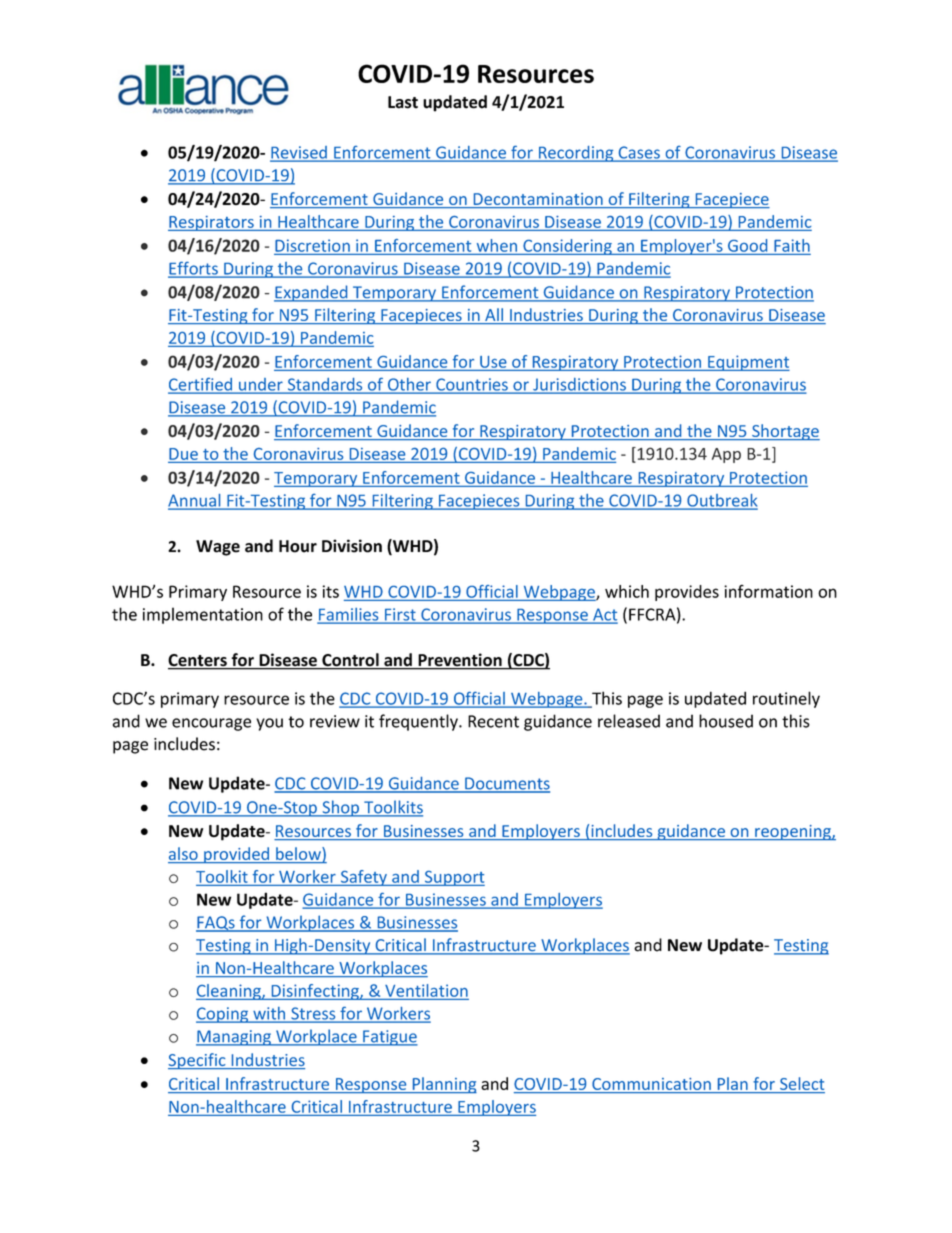 The image size is (952, 1233). I want to click on Prevention, so click(460, 661).
